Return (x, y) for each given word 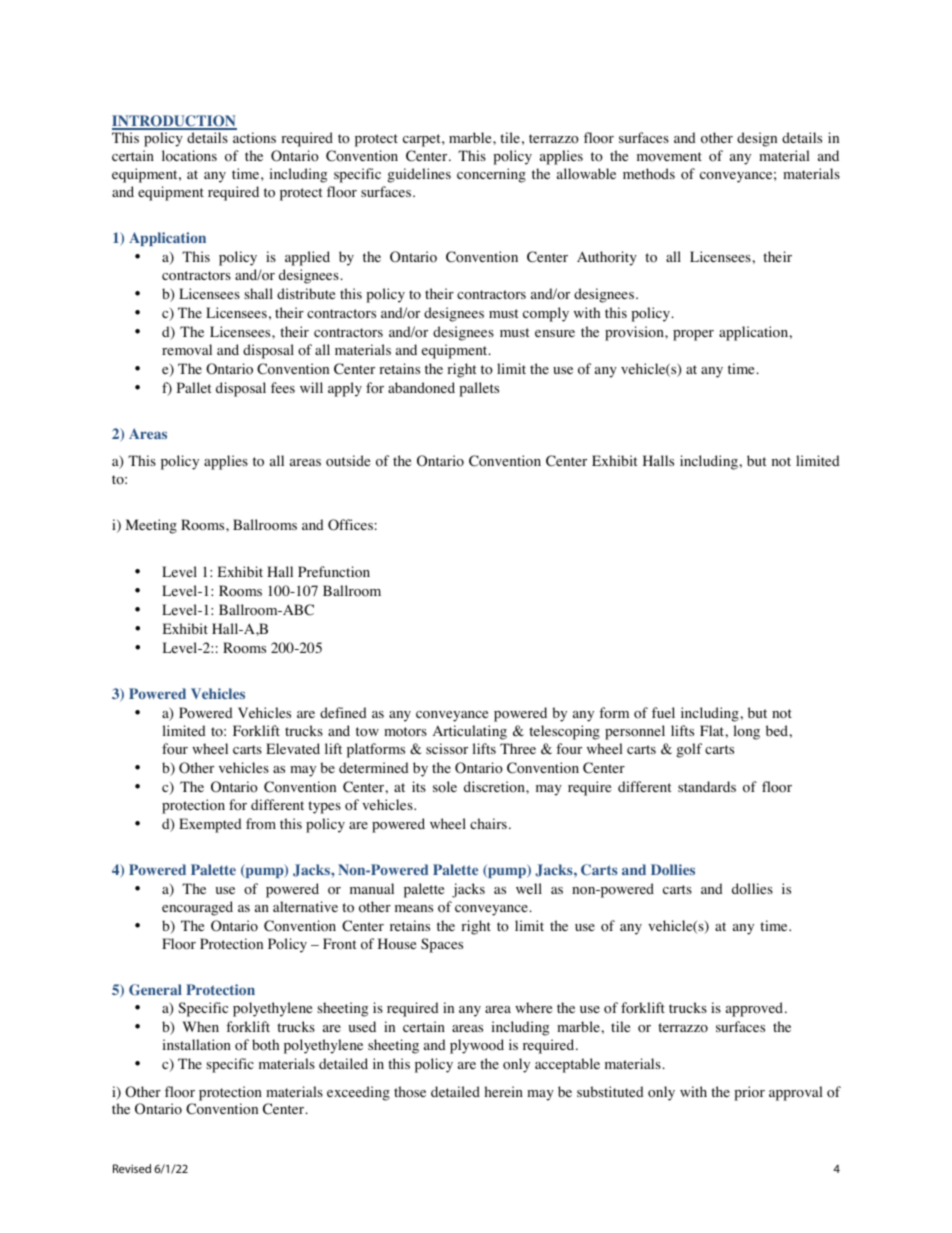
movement (669, 157)
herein (504, 1091)
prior (749, 1093)
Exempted (210, 825)
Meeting (151, 526)
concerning (491, 175)
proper (693, 335)
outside (348, 461)
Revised (132, 1168)
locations (189, 156)
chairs (488, 823)
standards (707, 786)
